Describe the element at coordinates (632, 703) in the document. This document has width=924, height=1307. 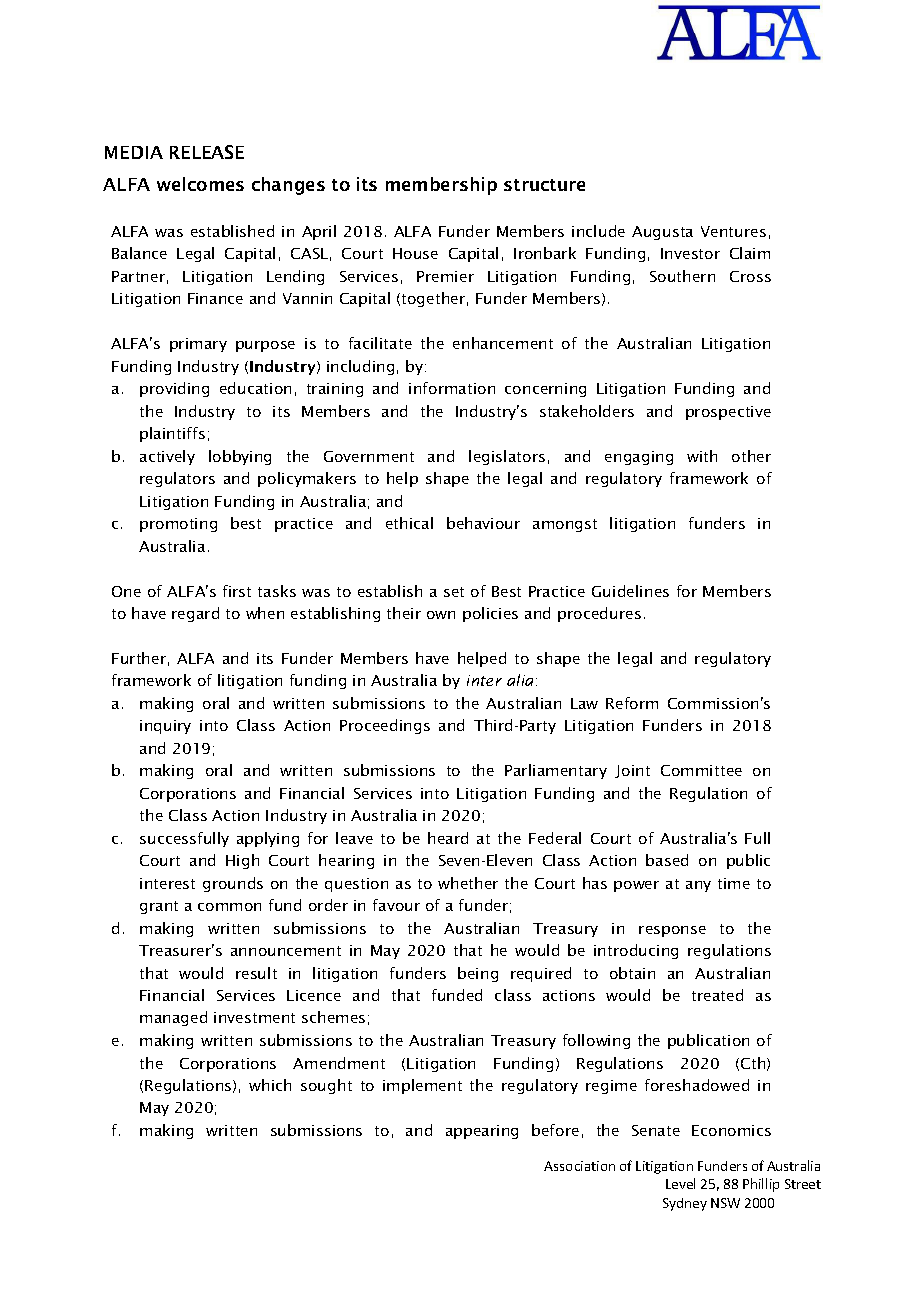
I see `Reform` at that location.
